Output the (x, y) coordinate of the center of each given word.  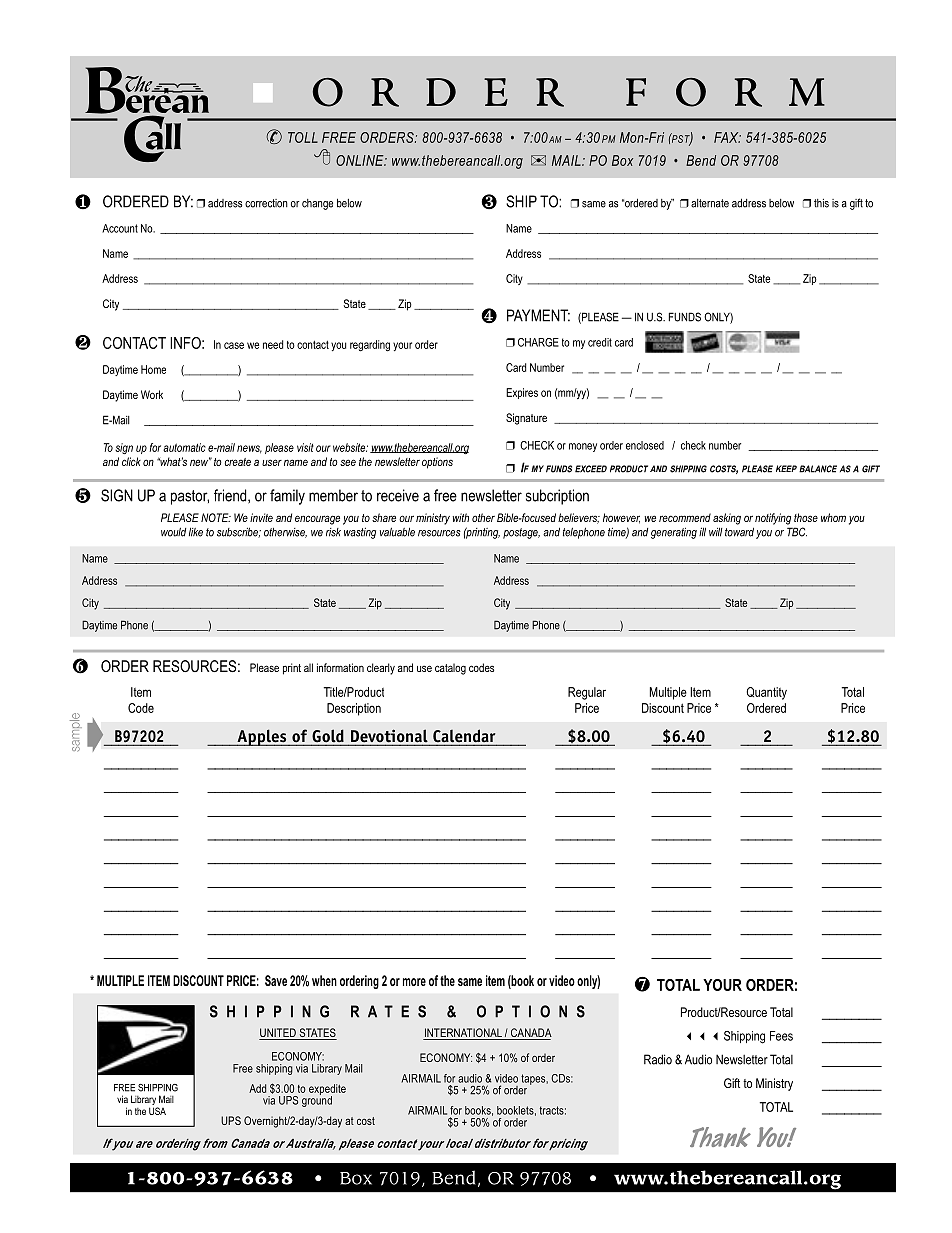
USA (157, 1111)
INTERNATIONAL (463, 1032)
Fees (781, 1036)
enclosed (645, 445)
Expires (522, 393)
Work (152, 394)
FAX (727, 137)
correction (266, 203)
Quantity (766, 693)
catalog (450, 669)
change (317, 204)
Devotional (390, 737)
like (196, 532)
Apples (262, 737)
